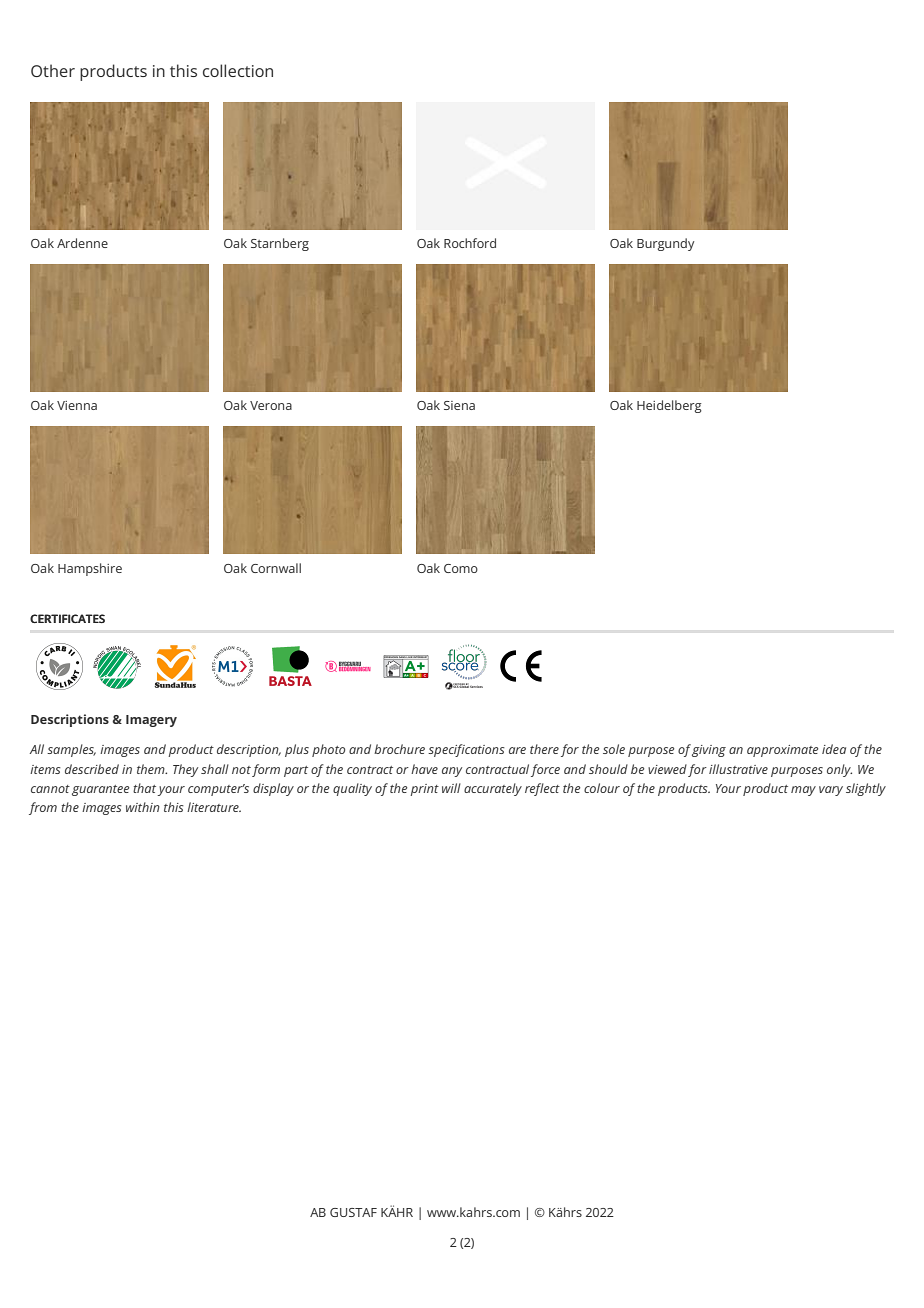 The image size is (924, 1308). What do you see at coordinates (782, 751) in the image?
I see `approximate` at bounding box center [782, 751].
